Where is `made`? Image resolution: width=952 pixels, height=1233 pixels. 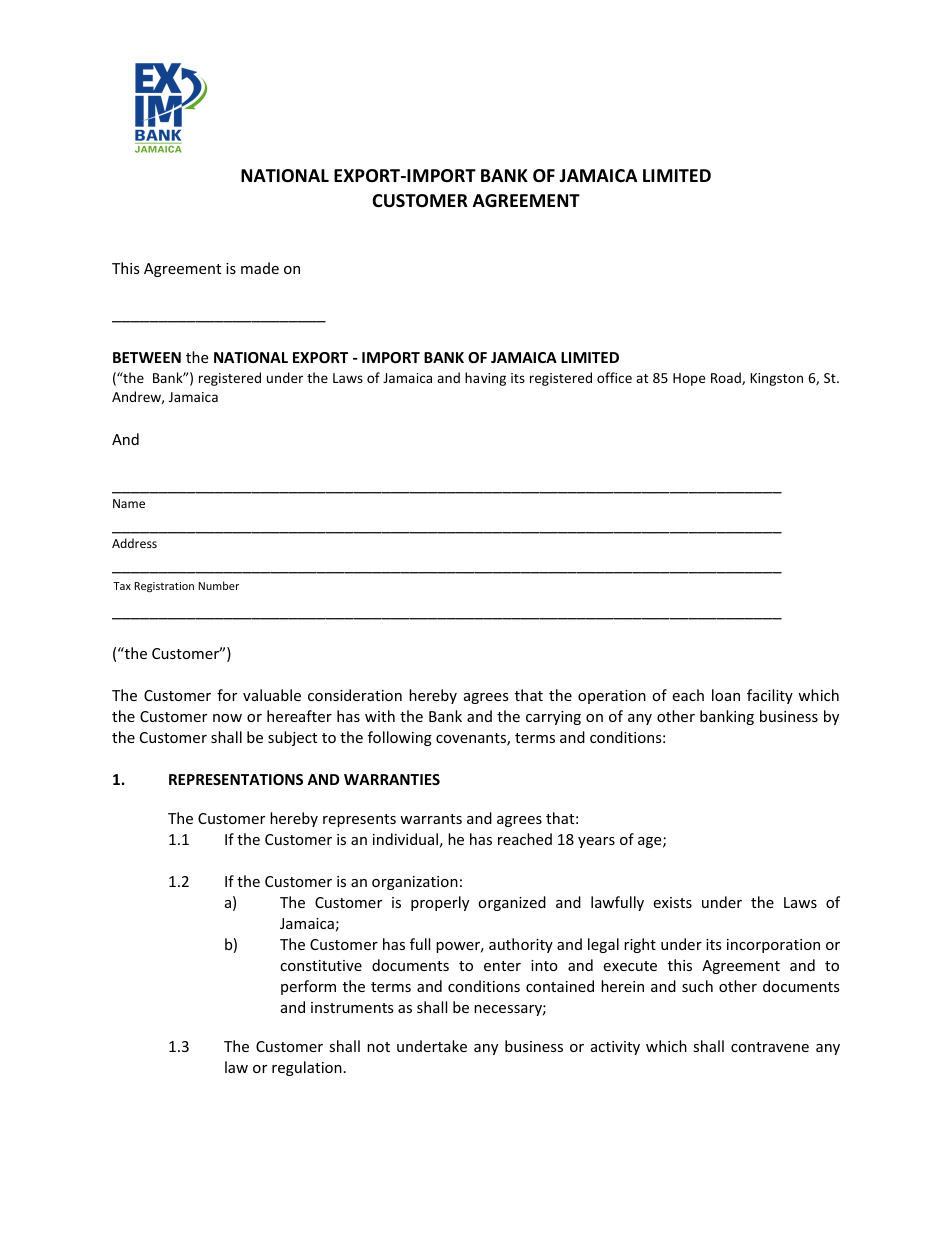
made is located at coordinates (260, 268).
